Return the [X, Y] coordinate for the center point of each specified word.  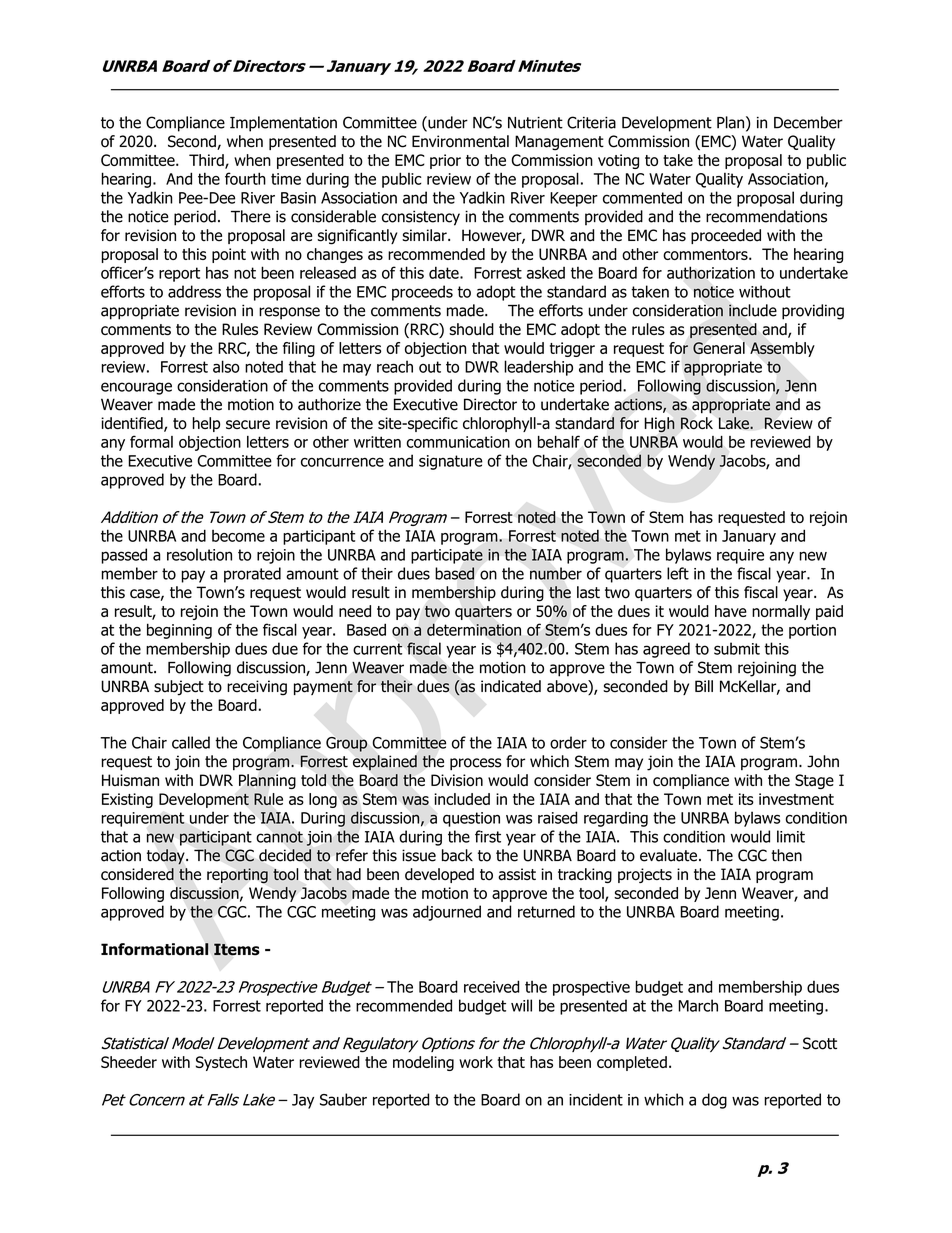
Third [207, 161]
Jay [303, 1101]
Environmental [460, 141]
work [476, 1062]
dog [714, 1101]
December [808, 122]
